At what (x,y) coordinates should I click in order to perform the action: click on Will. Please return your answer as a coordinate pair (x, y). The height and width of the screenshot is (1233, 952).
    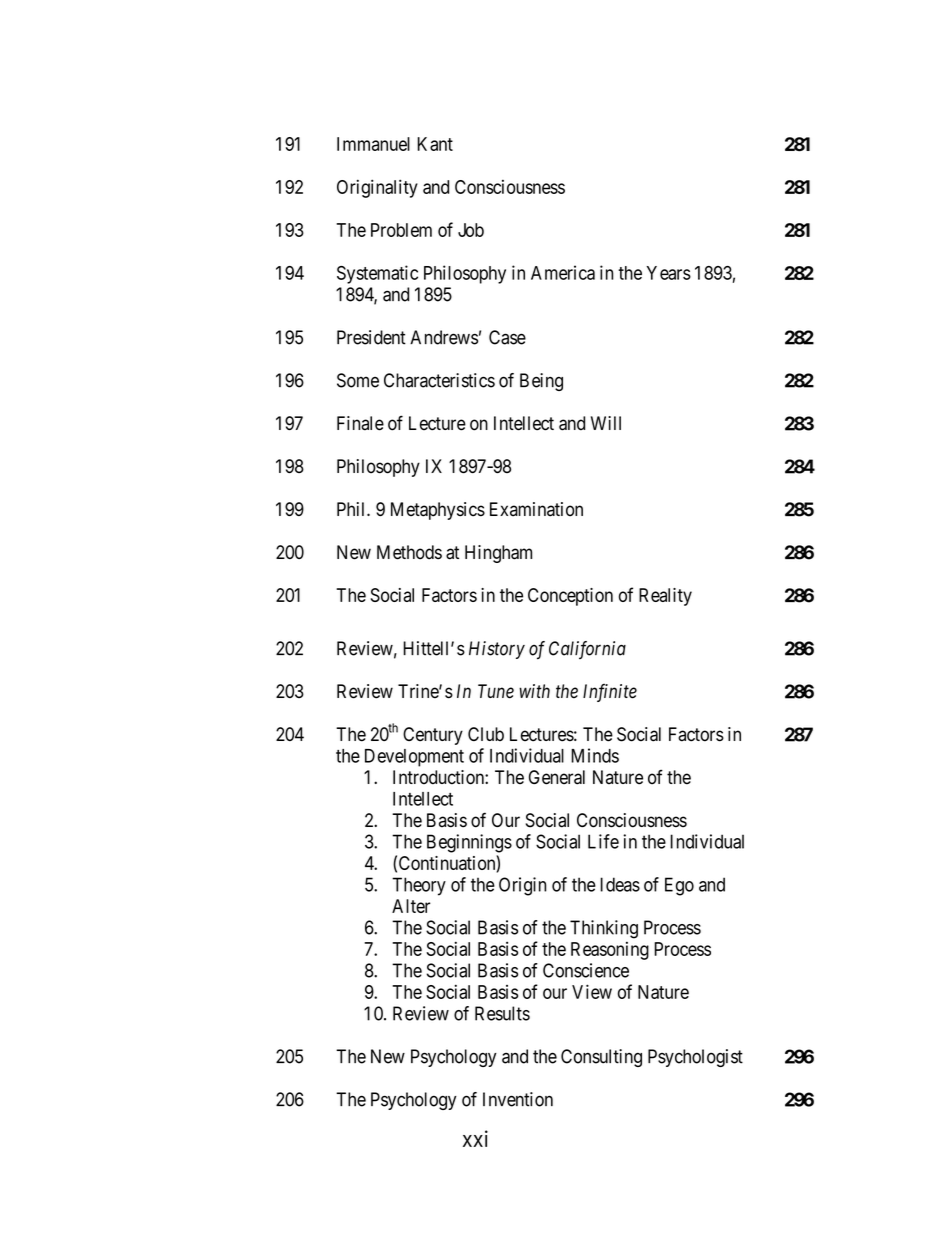
    Looking at the image, I should click on (606, 423).
